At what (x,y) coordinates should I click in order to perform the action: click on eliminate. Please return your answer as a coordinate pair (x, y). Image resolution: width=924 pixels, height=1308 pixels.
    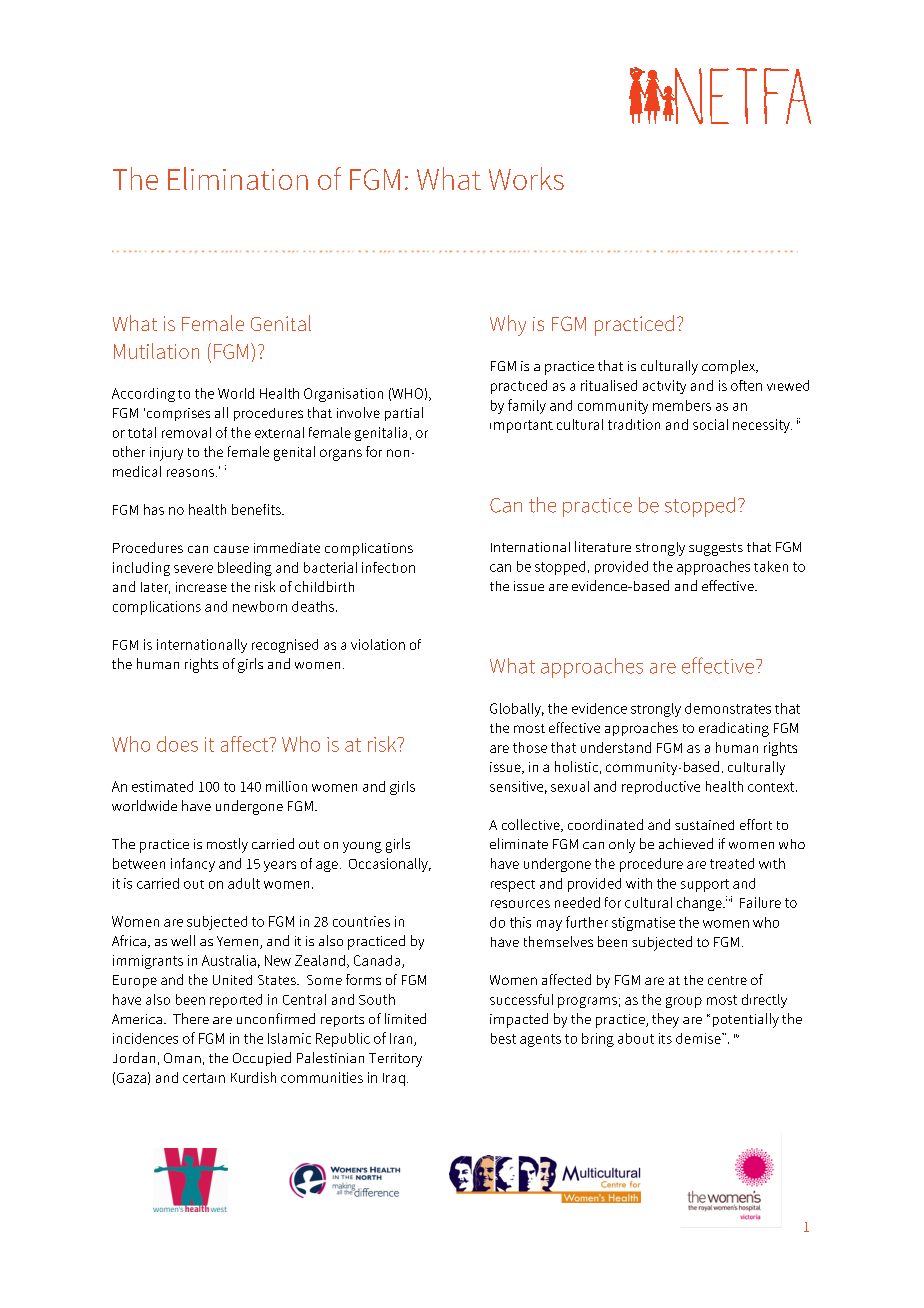
    Looking at the image, I should click on (519, 843).
